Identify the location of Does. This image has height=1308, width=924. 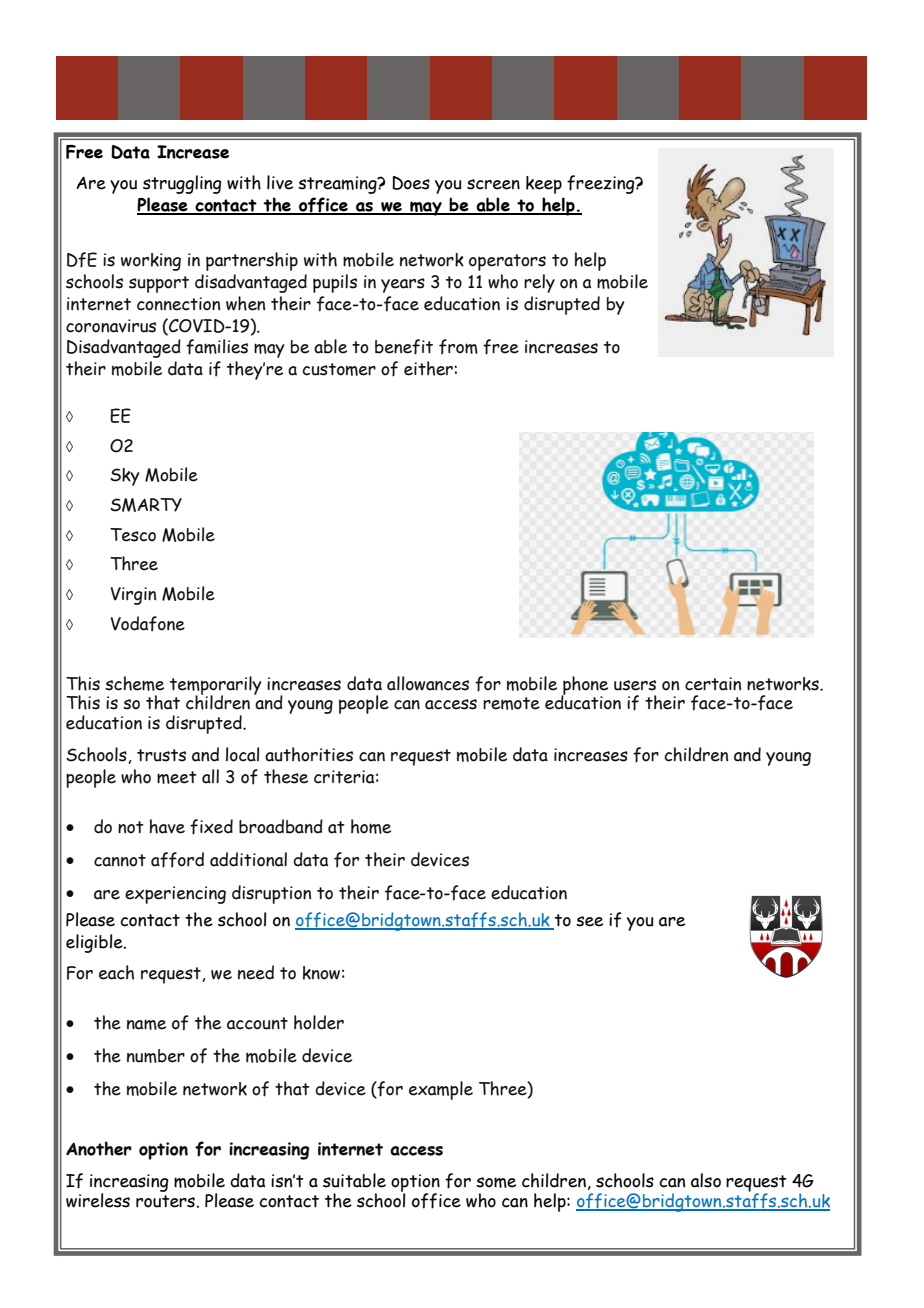
(411, 183).
